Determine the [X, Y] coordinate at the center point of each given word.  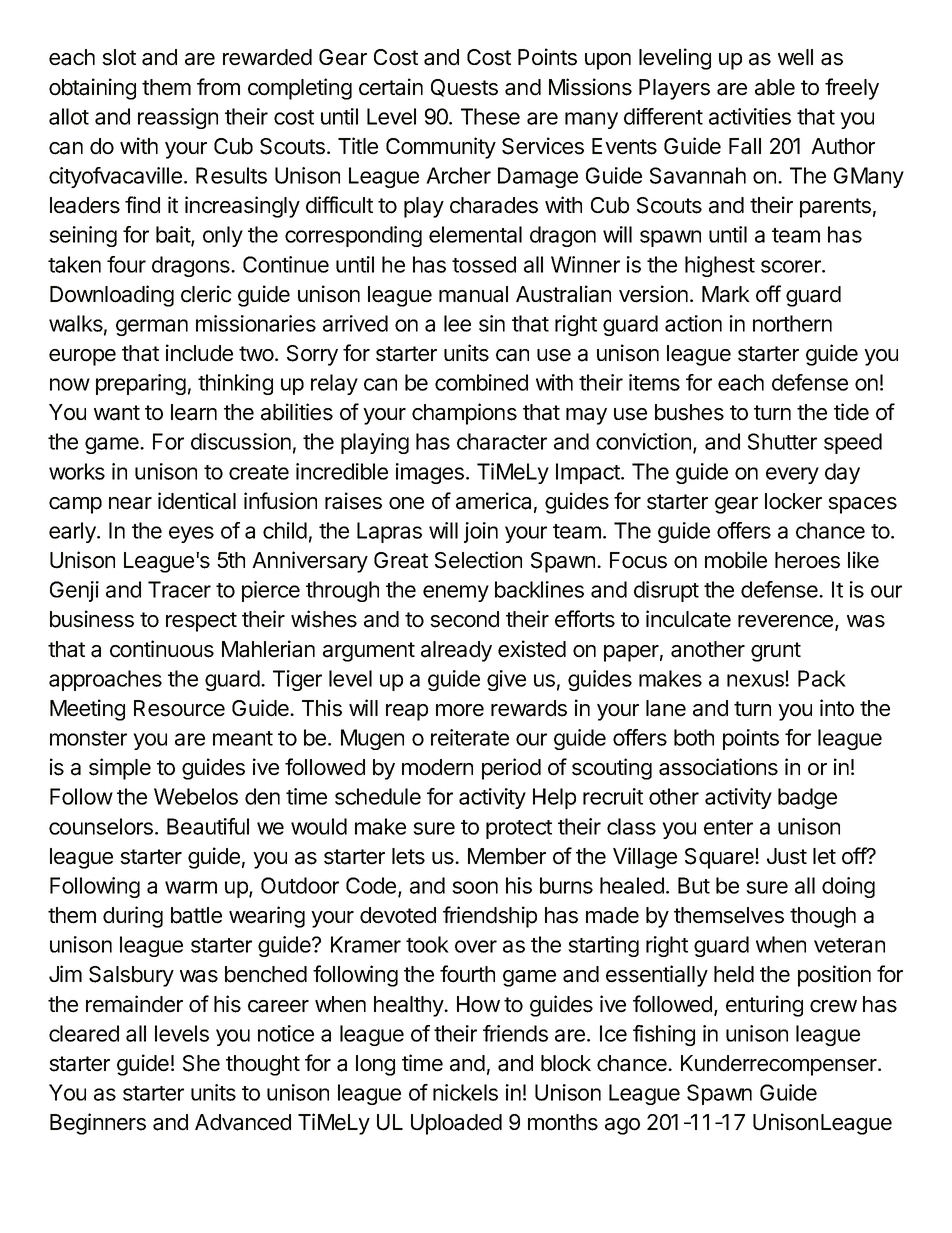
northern [792, 323]
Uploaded [456, 1124]
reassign [178, 118]
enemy [456, 593]
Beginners [98, 1124]
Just [787, 856]
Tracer [179, 589]
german [152, 327]
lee [457, 323]
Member [507, 856]
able [775, 87]
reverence [787, 622]
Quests [464, 88]
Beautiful [208, 826]
